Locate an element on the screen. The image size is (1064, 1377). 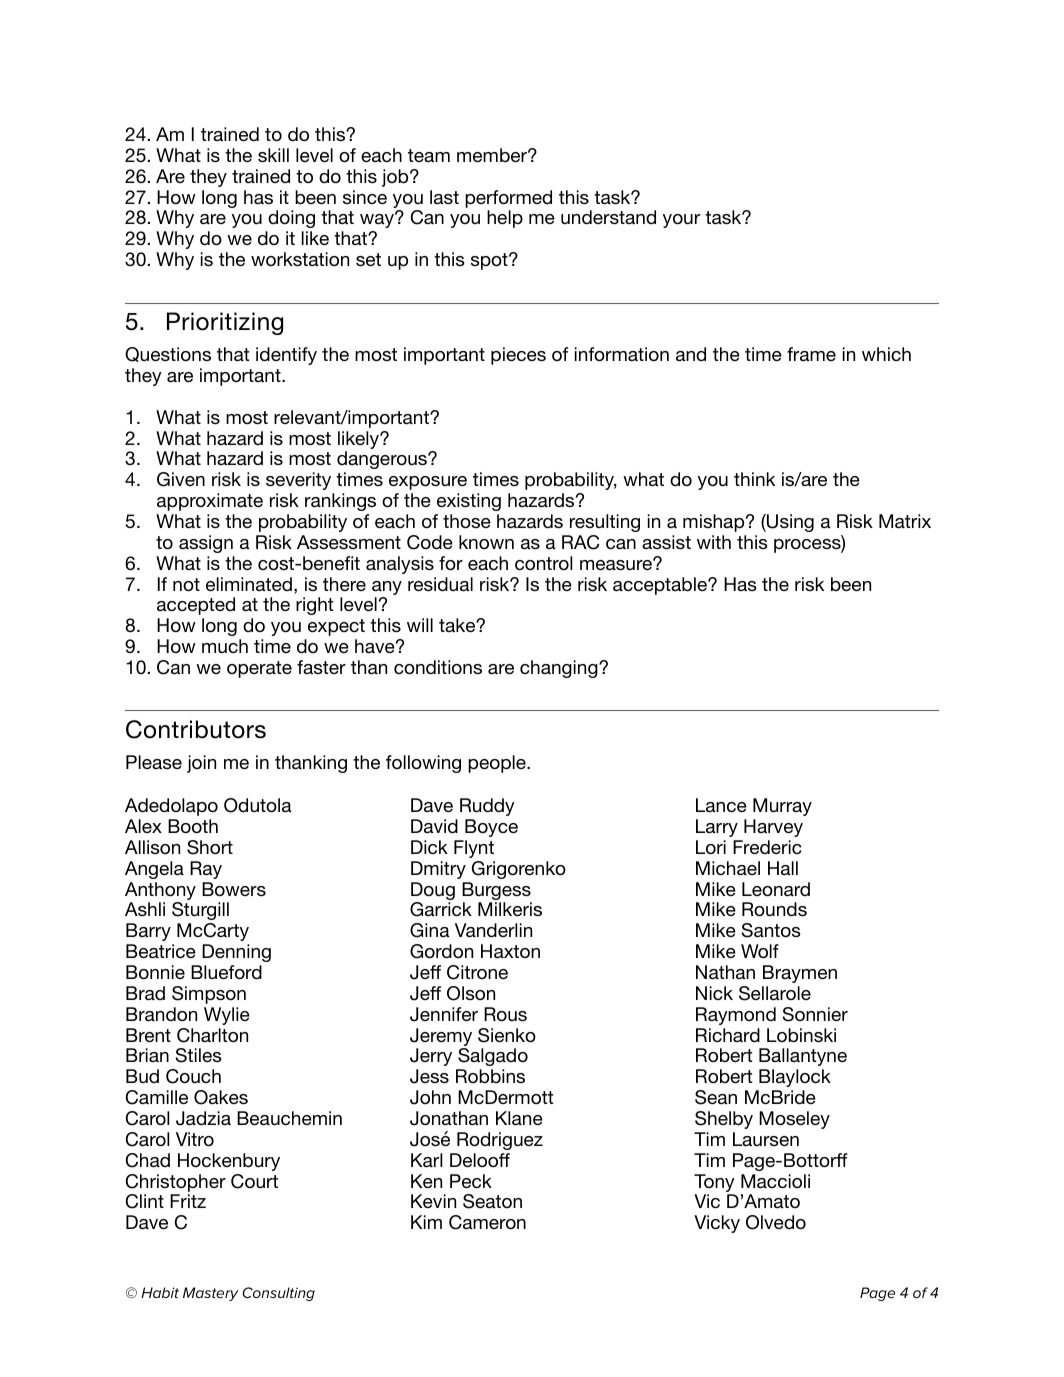
Cameron is located at coordinates (487, 1222).
